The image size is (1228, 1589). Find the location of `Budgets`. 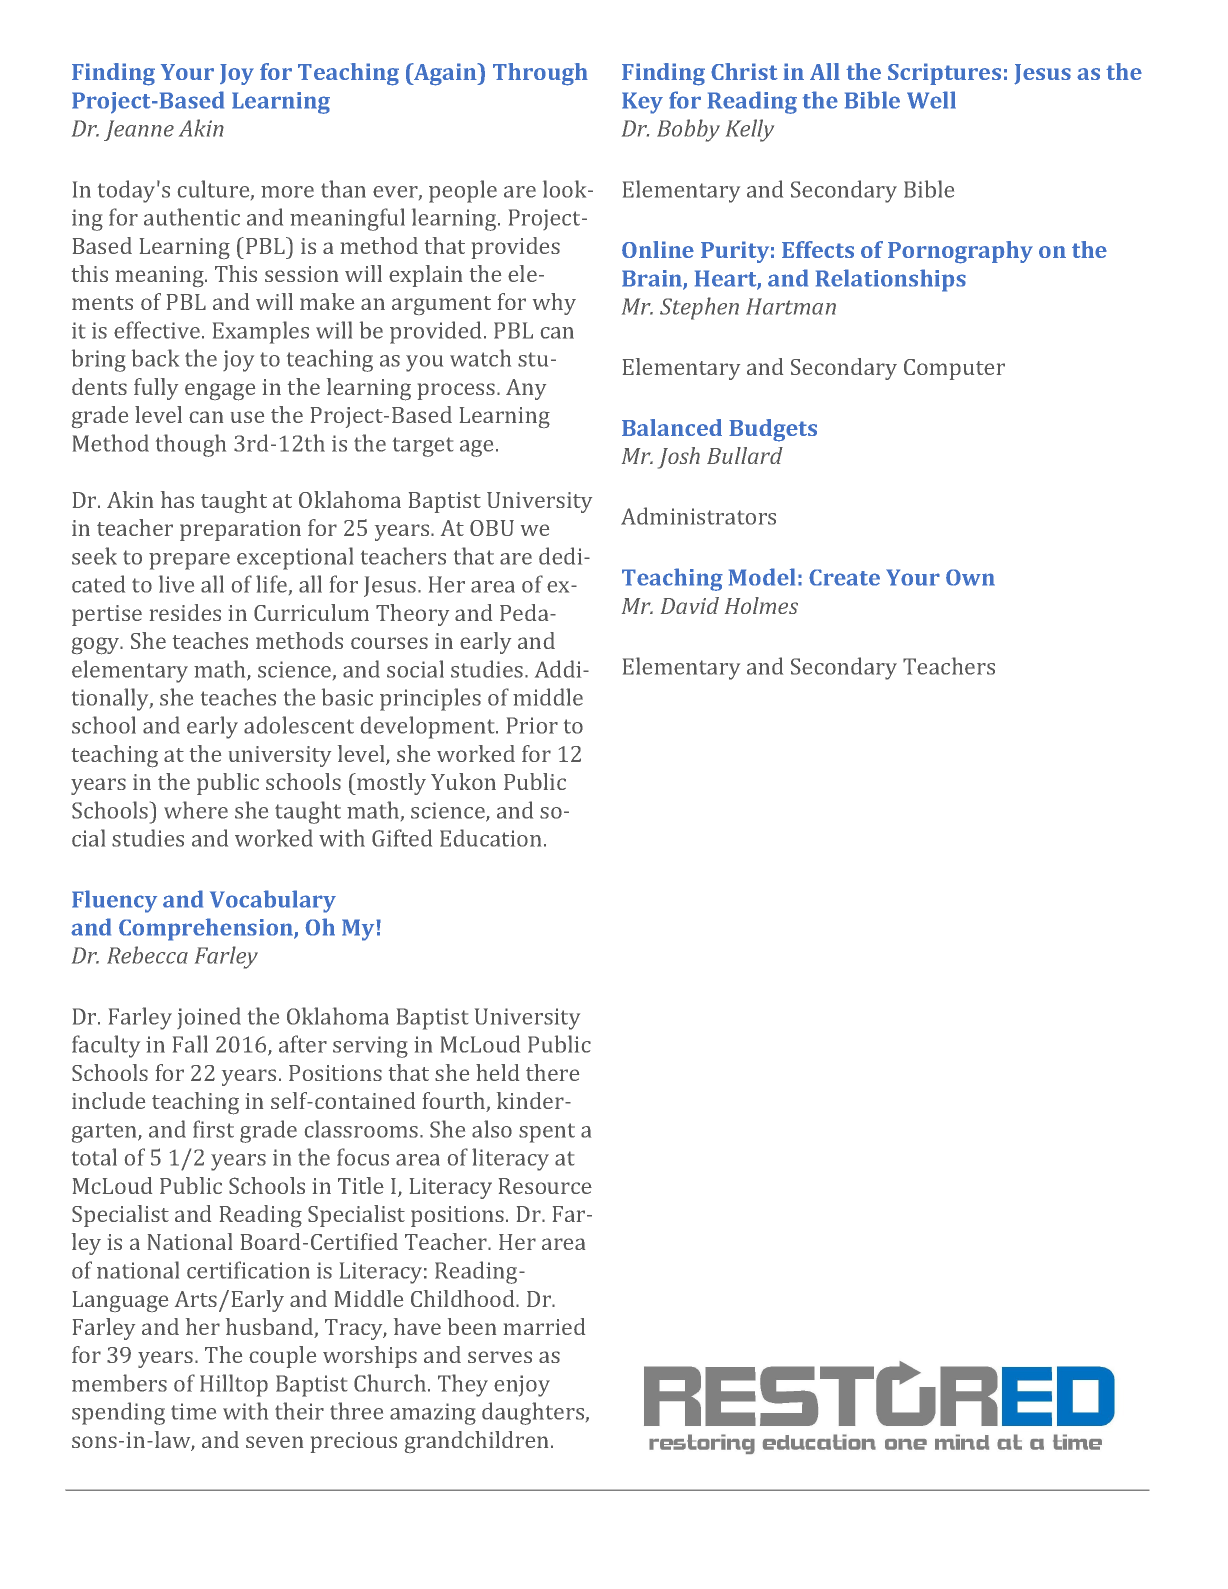

Budgets is located at coordinates (773, 430).
